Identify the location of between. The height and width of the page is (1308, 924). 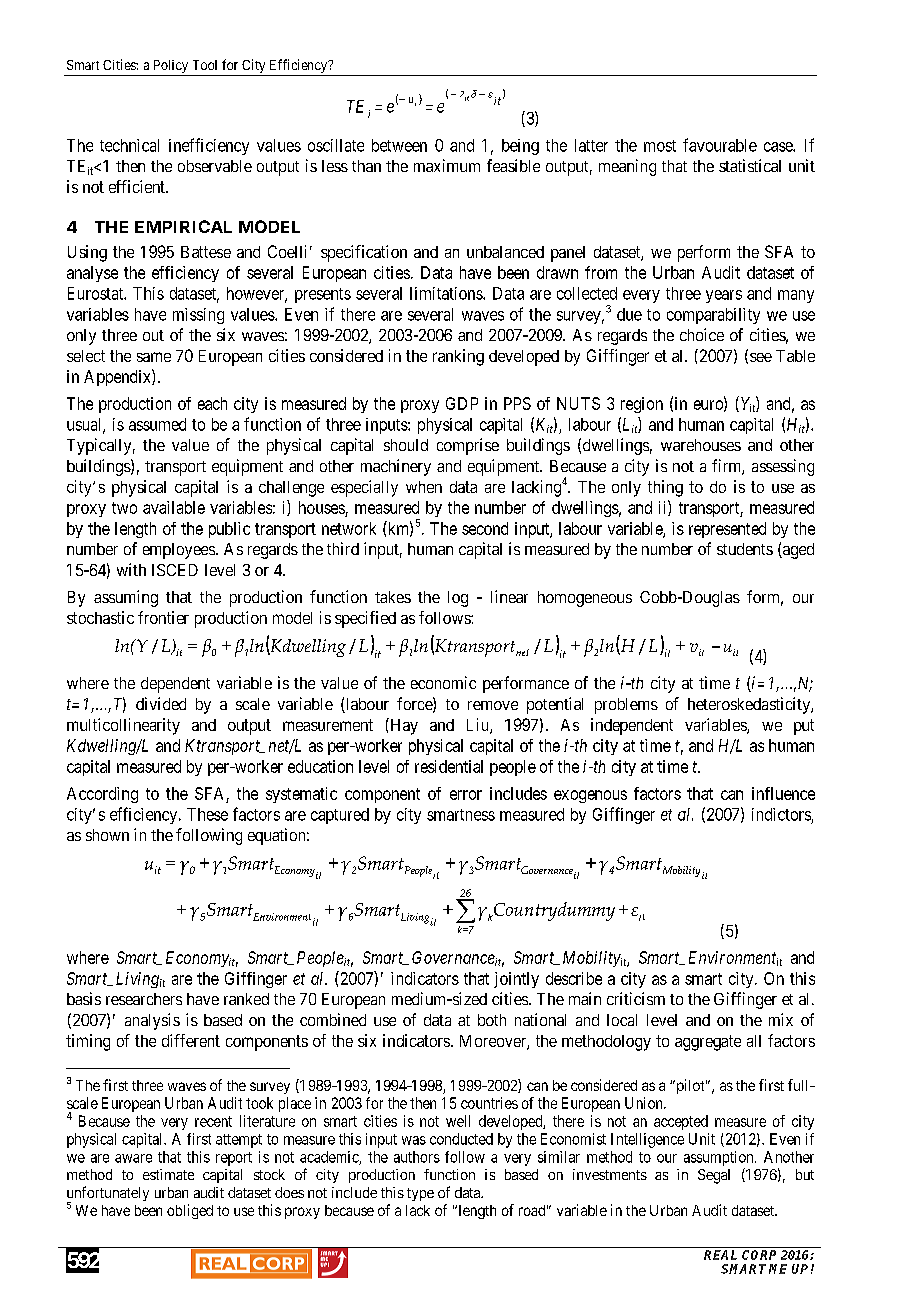
(399, 145).
